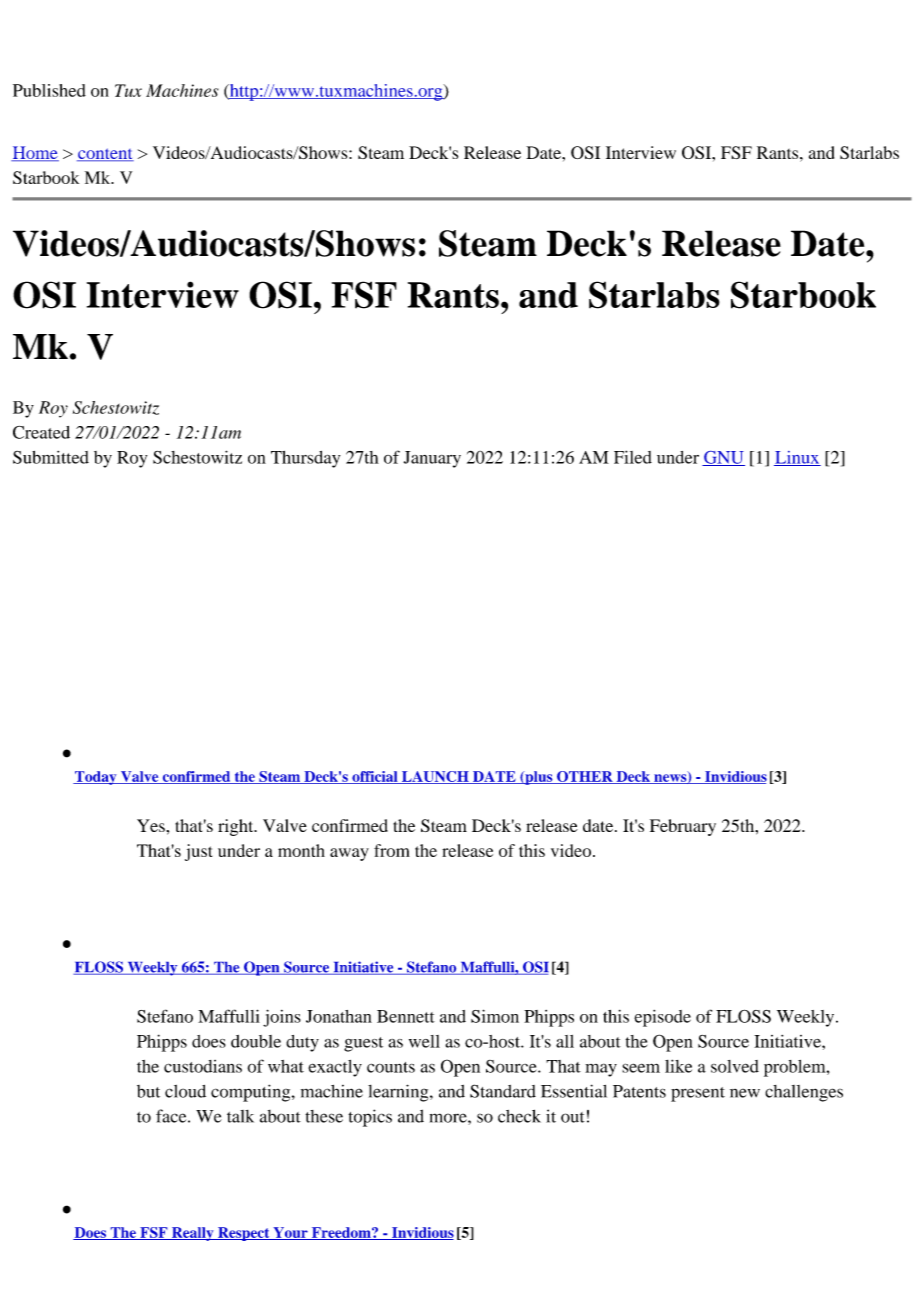  What do you see at coordinates (105, 154) in the screenshot?
I see `content` at bounding box center [105, 154].
